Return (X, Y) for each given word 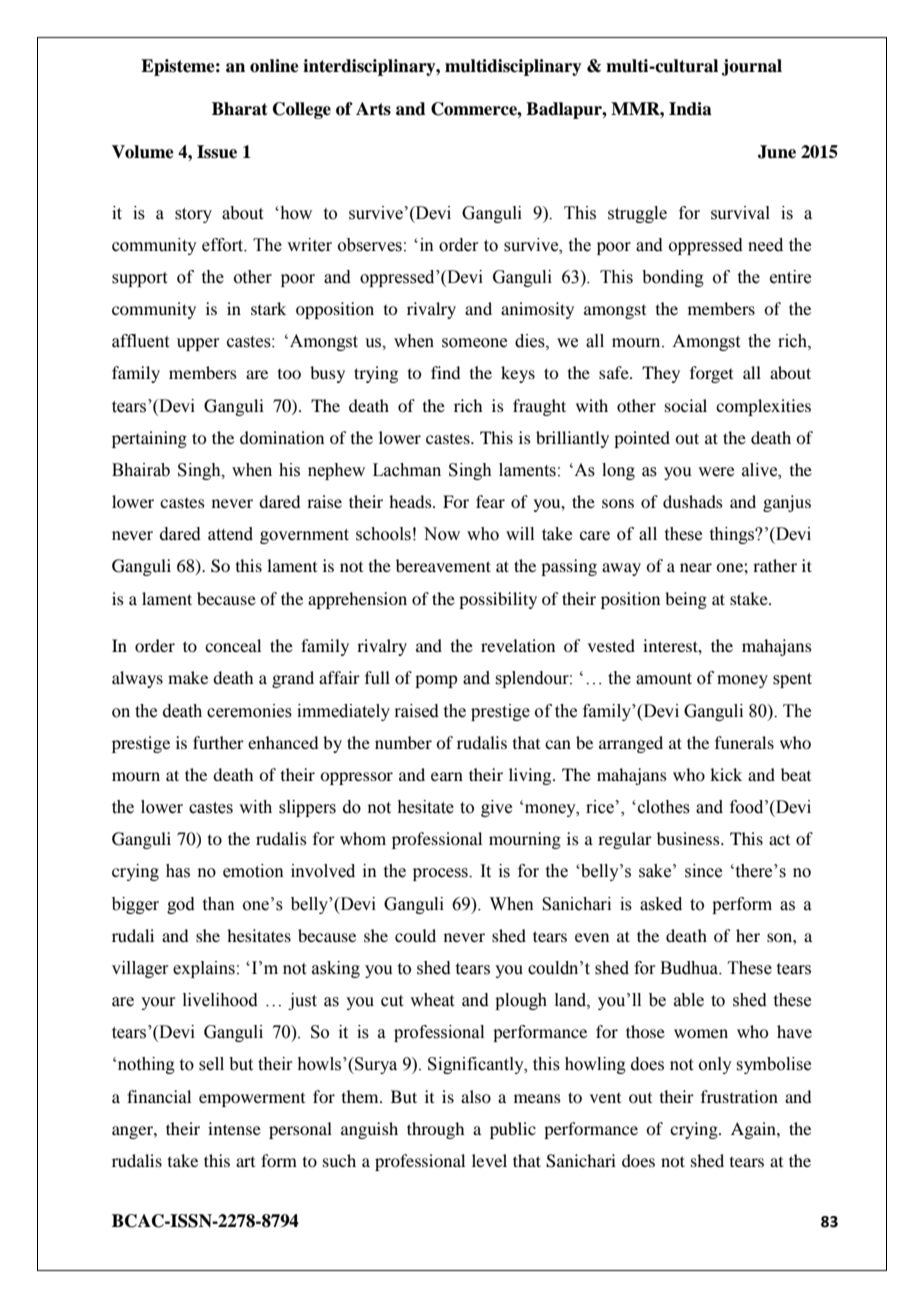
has (178, 871)
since (703, 871)
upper (198, 344)
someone (474, 343)
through (435, 1130)
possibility (498, 600)
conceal (233, 645)
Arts (373, 109)
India (690, 109)
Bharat (240, 109)
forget (711, 374)
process (441, 874)
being (686, 600)
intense (234, 1128)
